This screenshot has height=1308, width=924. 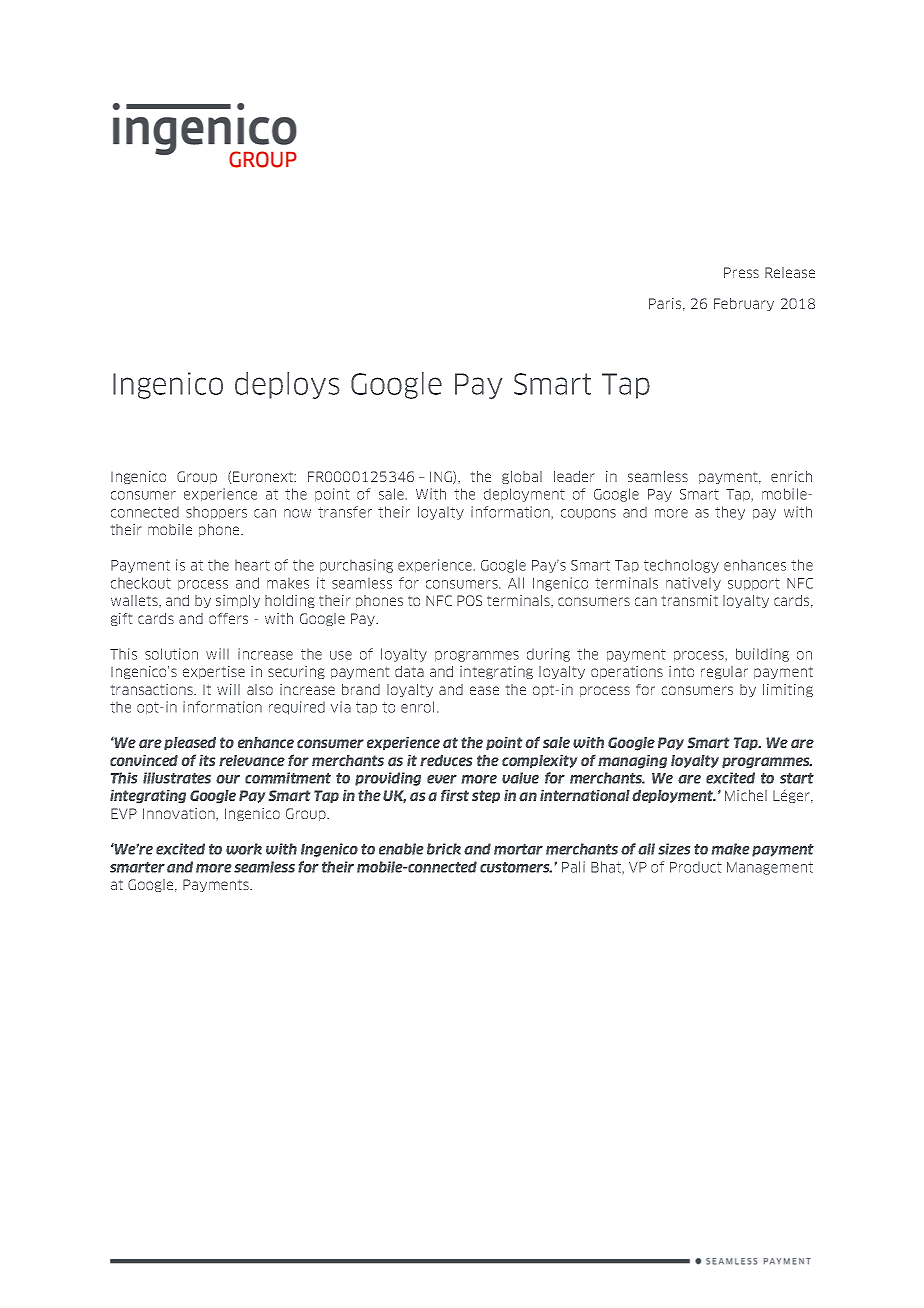 I want to click on sizes, so click(x=674, y=849).
